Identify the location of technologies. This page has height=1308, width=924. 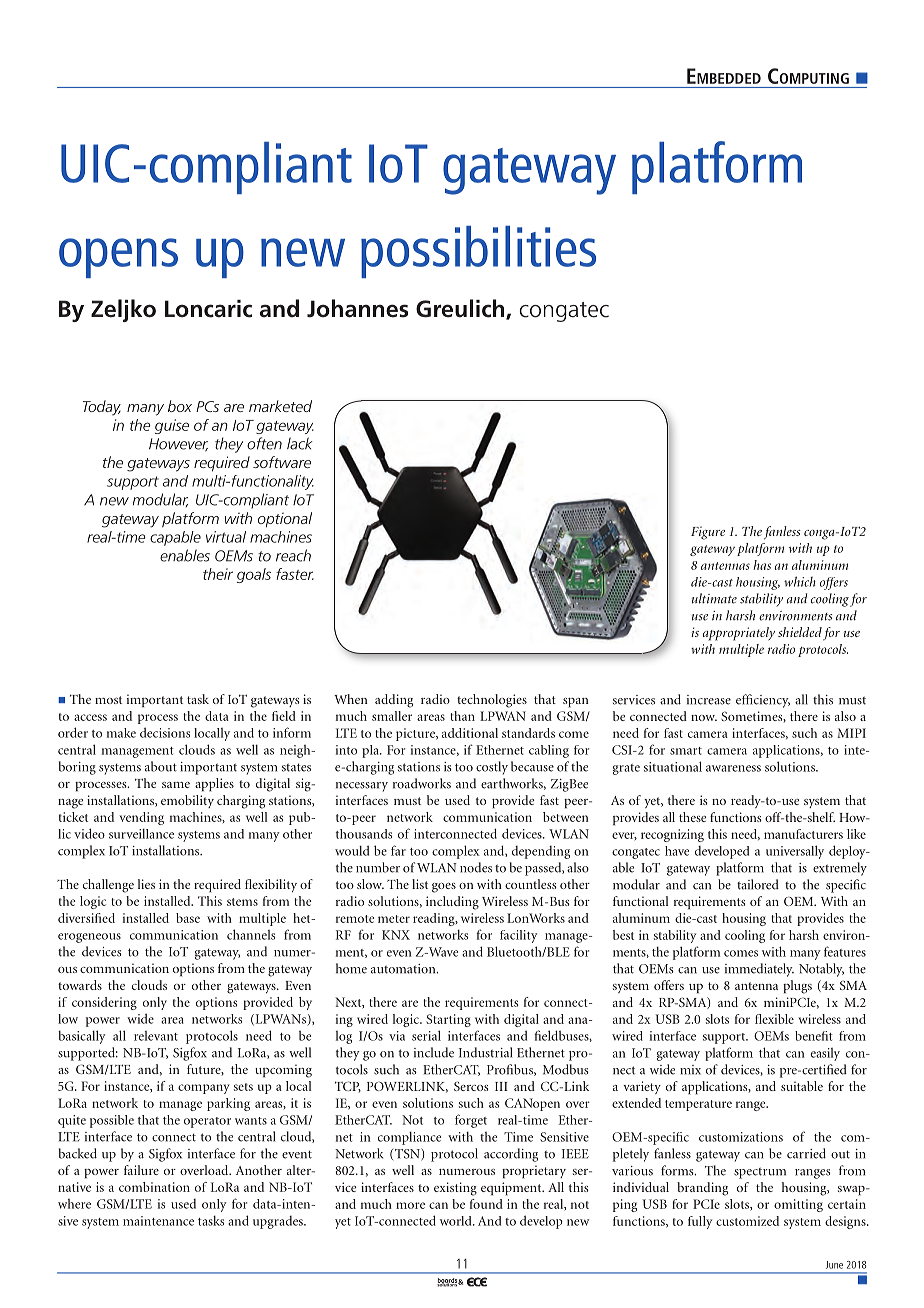
(492, 701).
